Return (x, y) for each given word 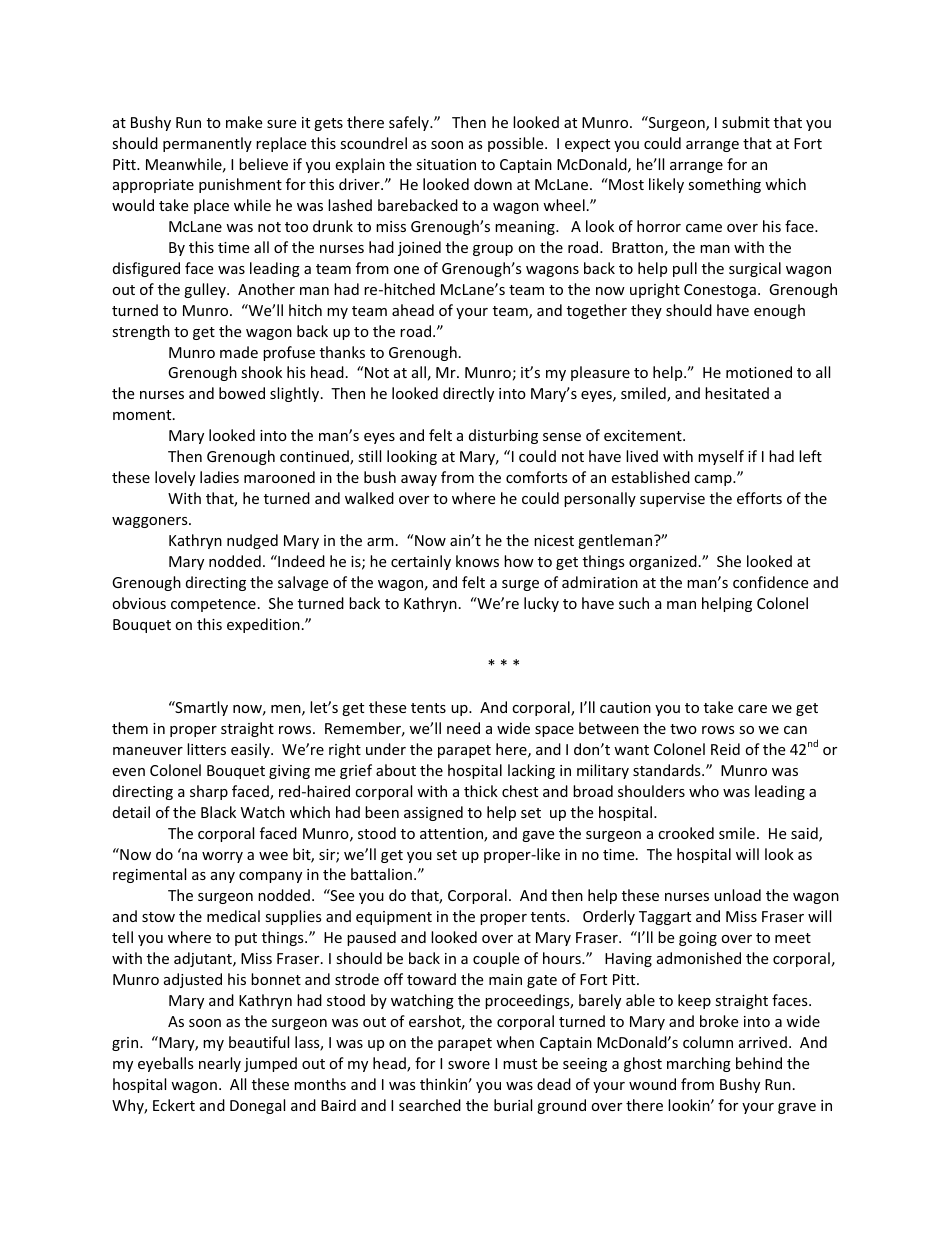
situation (446, 164)
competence (213, 605)
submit (746, 122)
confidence (770, 582)
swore (469, 1065)
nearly (220, 1064)
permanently (207, 144)
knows (477, 561)
